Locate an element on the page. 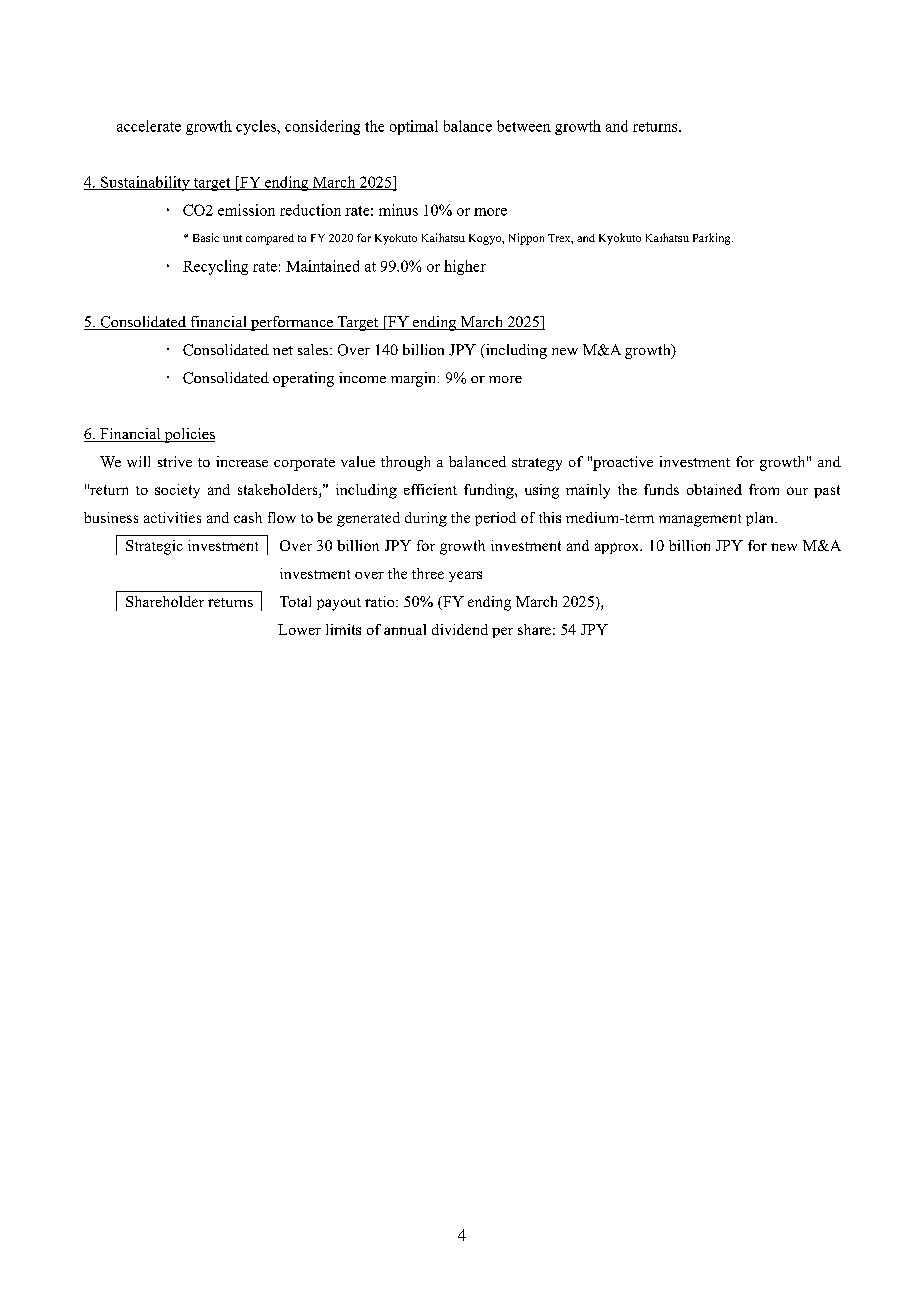  operating is located at coordinates (303, 379).
